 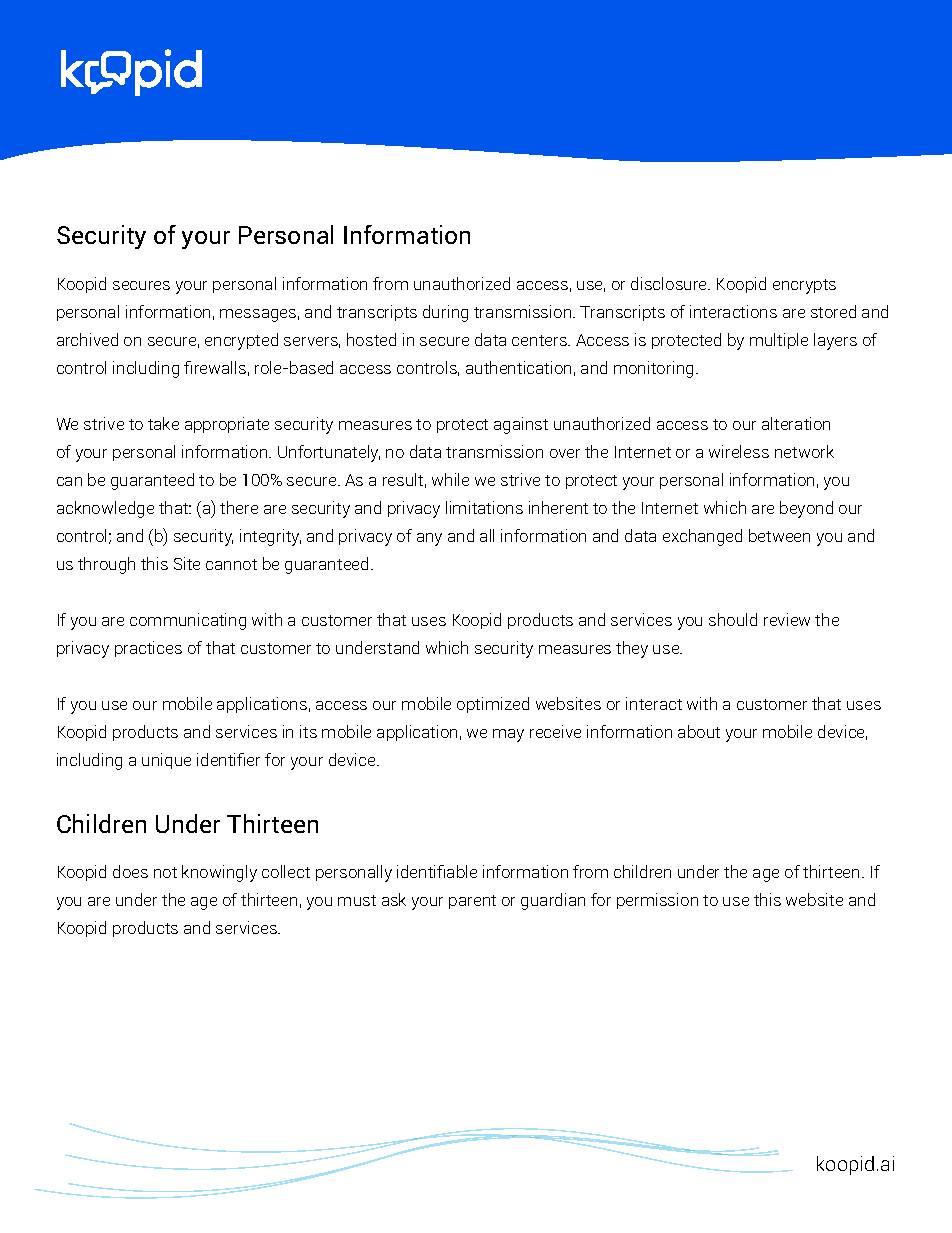 I want to click on beyond, so click(x=806, y=509).
